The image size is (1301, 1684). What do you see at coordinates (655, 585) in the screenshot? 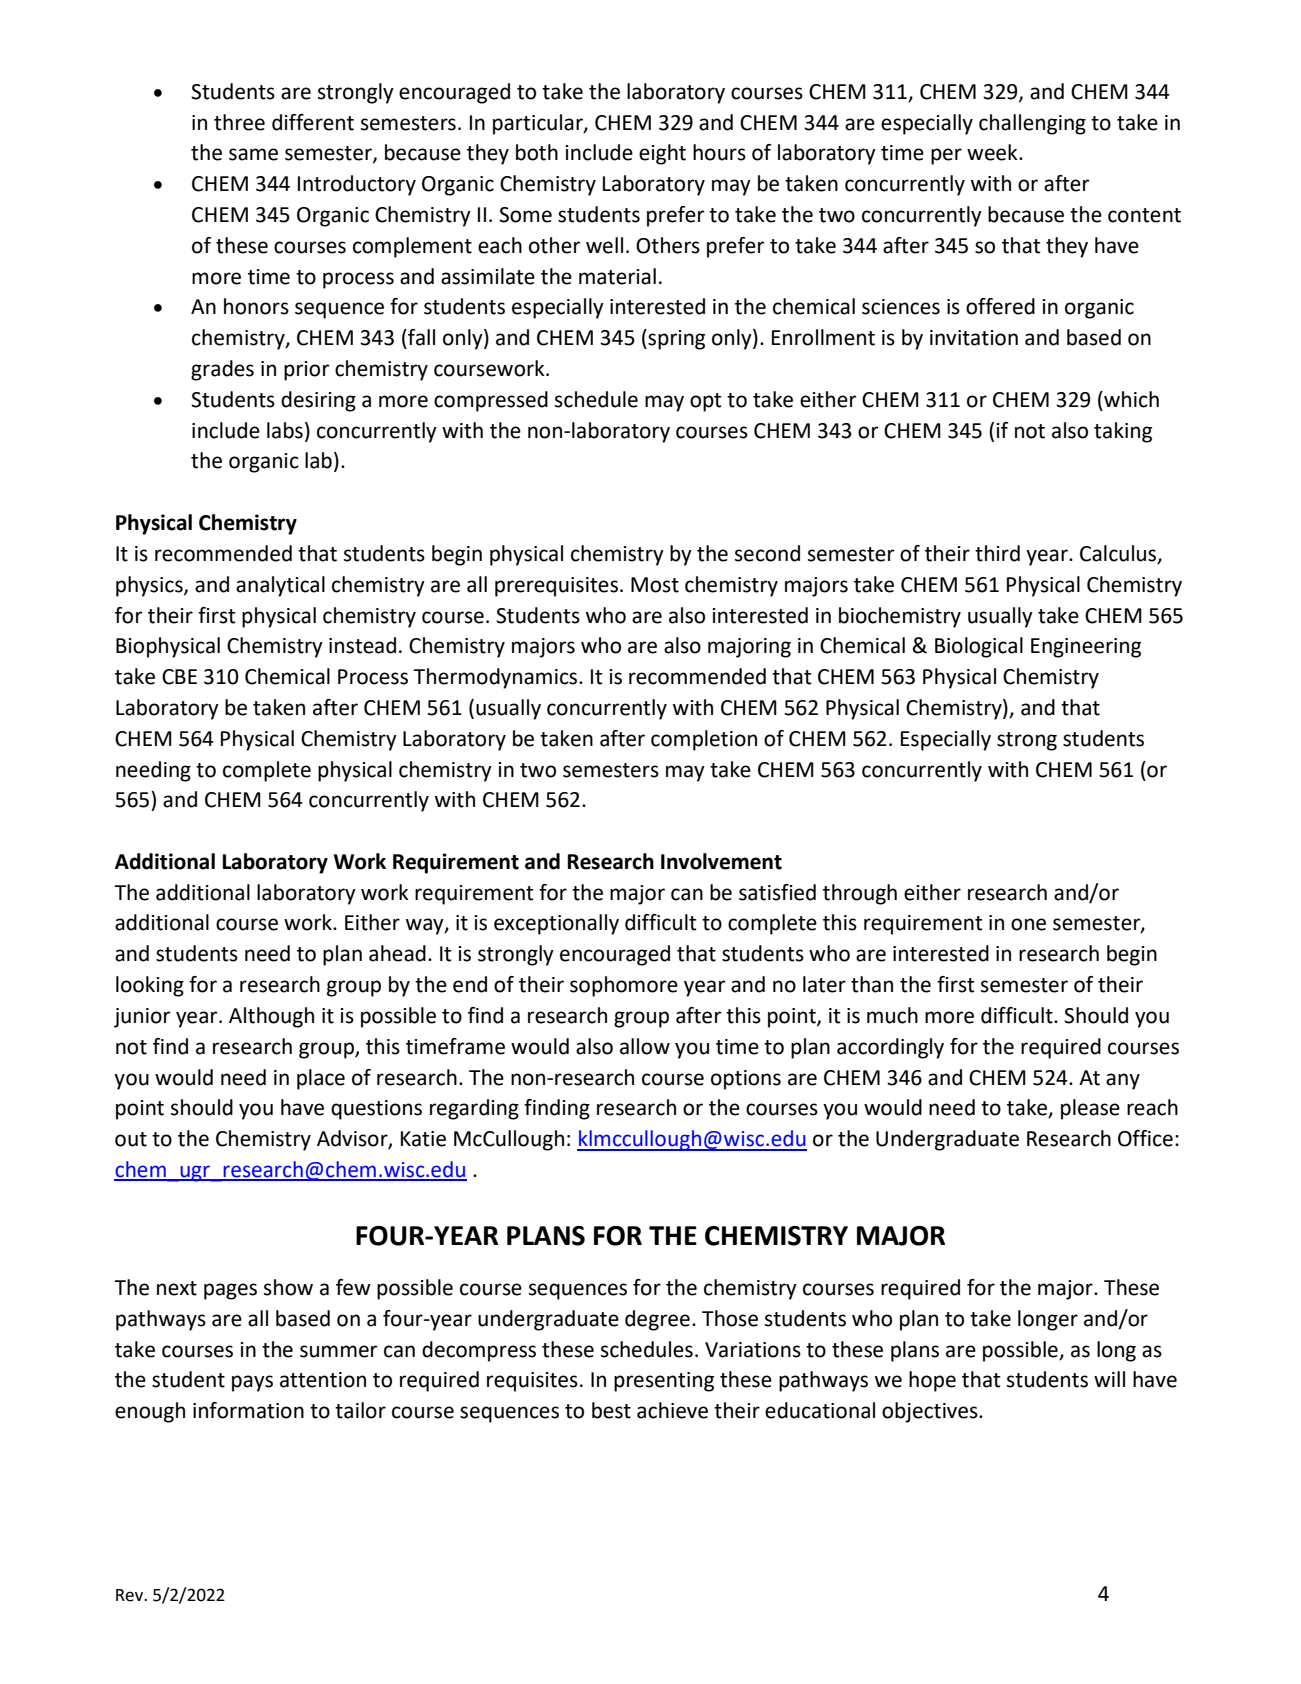
I see `Most` at bounding box center [655, 585].
